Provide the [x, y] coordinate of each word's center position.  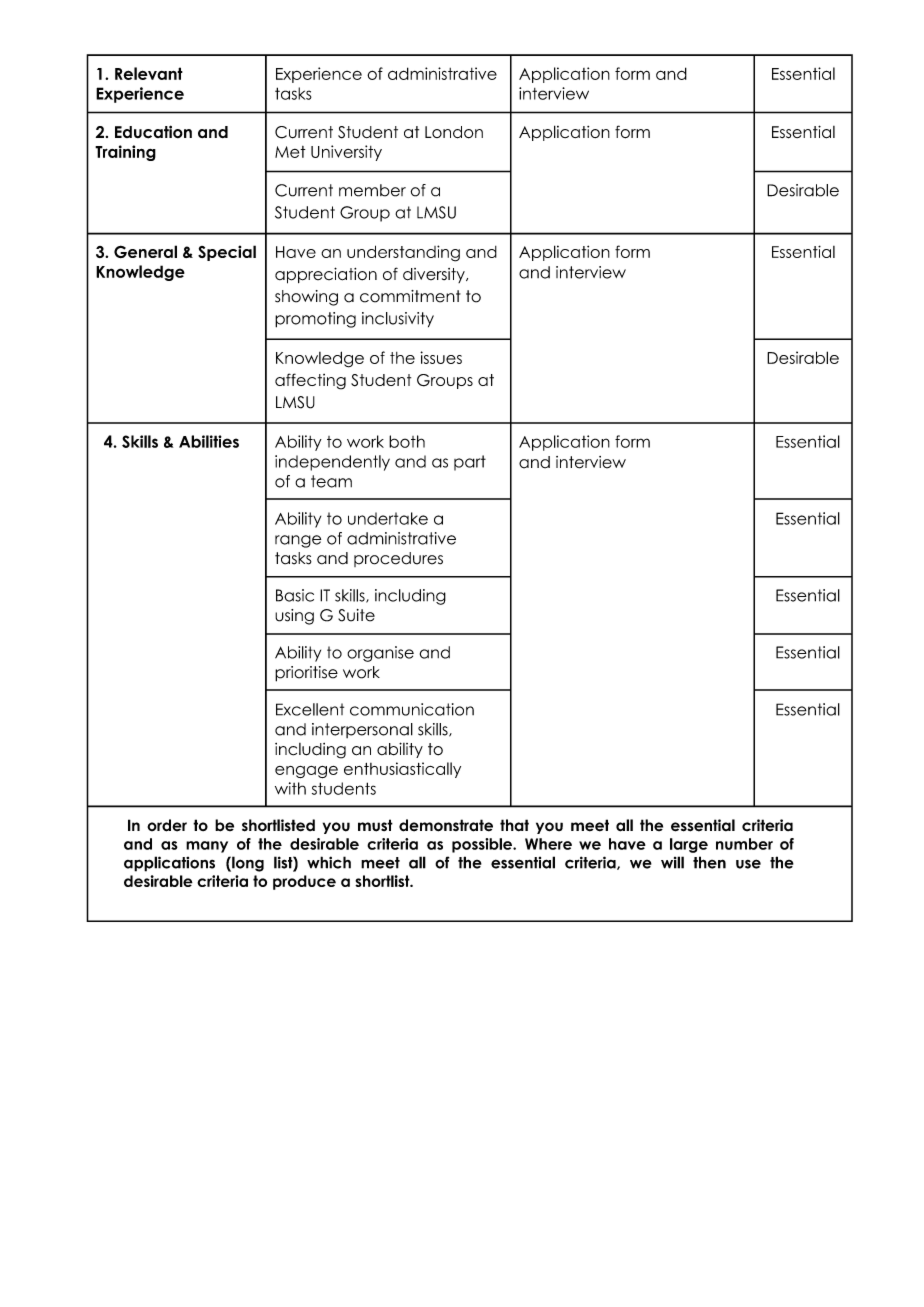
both [407, 441]
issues [441, 357]
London [454, 132]
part [470, 463]
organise [380, 654]
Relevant [149, 73]
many [207, 847]
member [372, 190]
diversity [435, 275]
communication [412, 709]
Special [227, 253]
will [672, 862]
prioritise [306, 674]
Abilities [209, 441]
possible [483, 845]
